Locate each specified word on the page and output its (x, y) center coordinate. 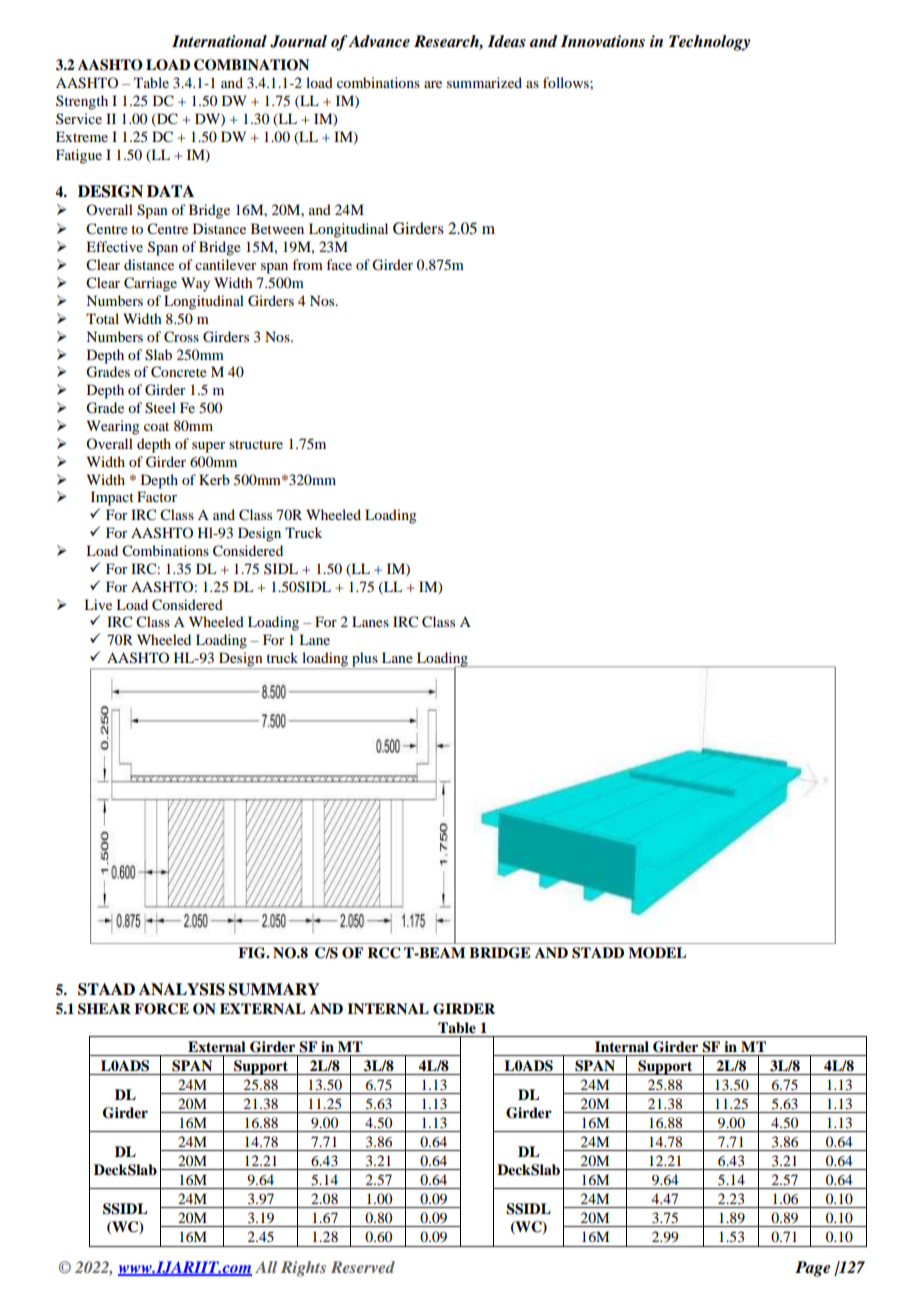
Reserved (363, 1267)
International (219, 41)
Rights (303, 1269)
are (433, 84)
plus (365, 660)
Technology (709, 43)
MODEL (657, 953)
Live (98, 604)
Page (813, 1269)
